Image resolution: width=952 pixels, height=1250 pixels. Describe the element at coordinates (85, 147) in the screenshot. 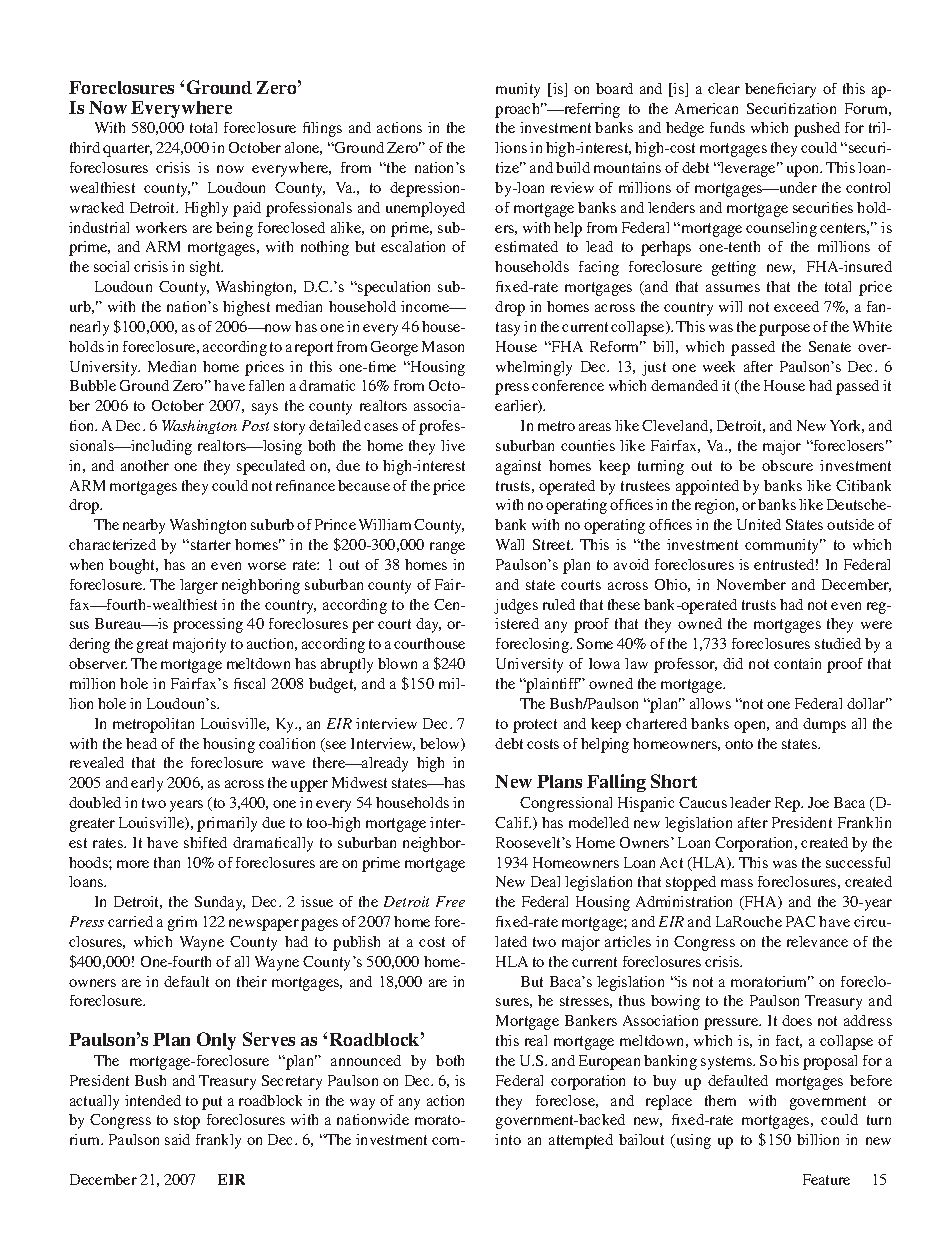

I see `third` at that location.
